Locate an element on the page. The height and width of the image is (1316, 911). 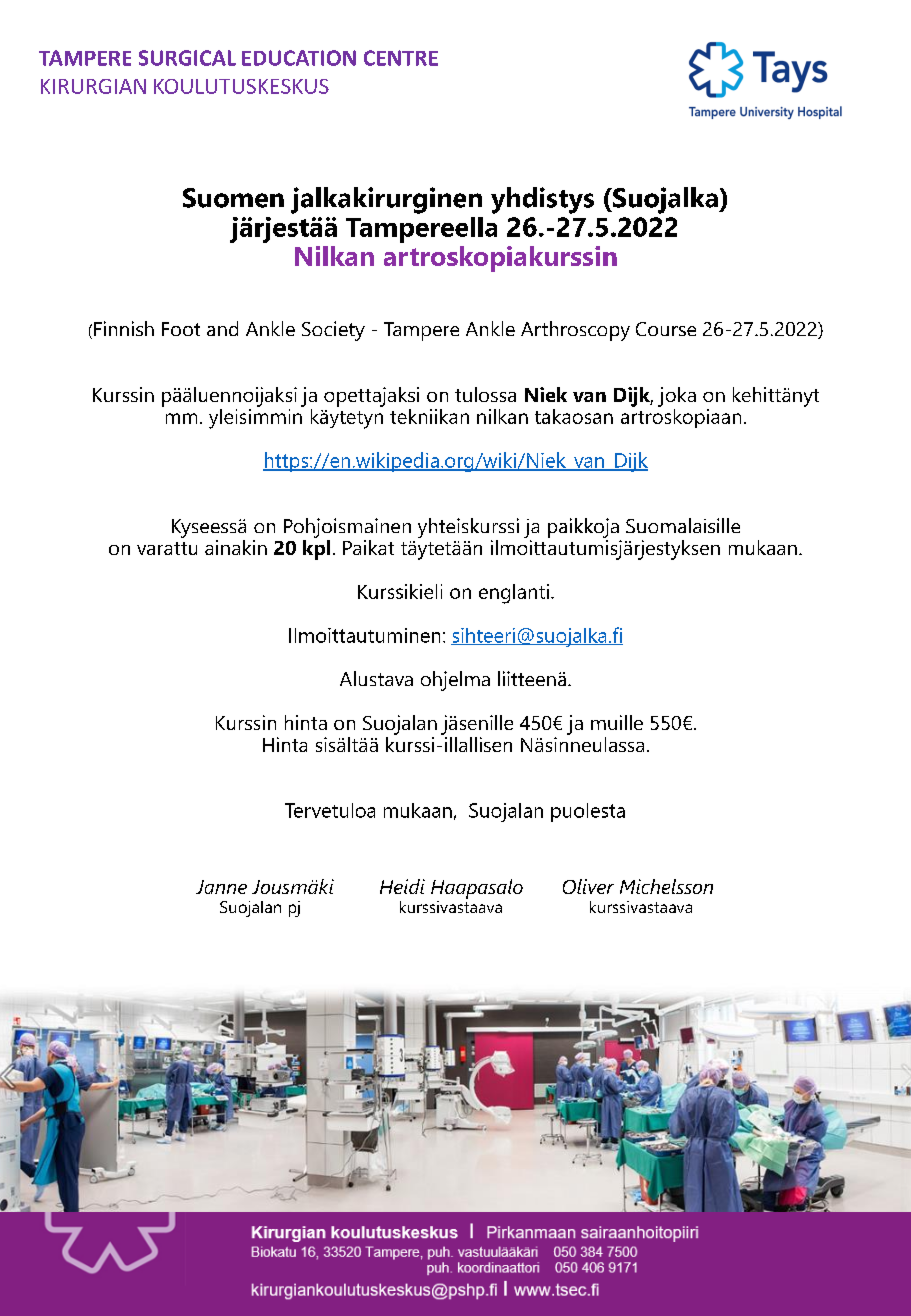
englanti is located at coordinates (514, 594).
